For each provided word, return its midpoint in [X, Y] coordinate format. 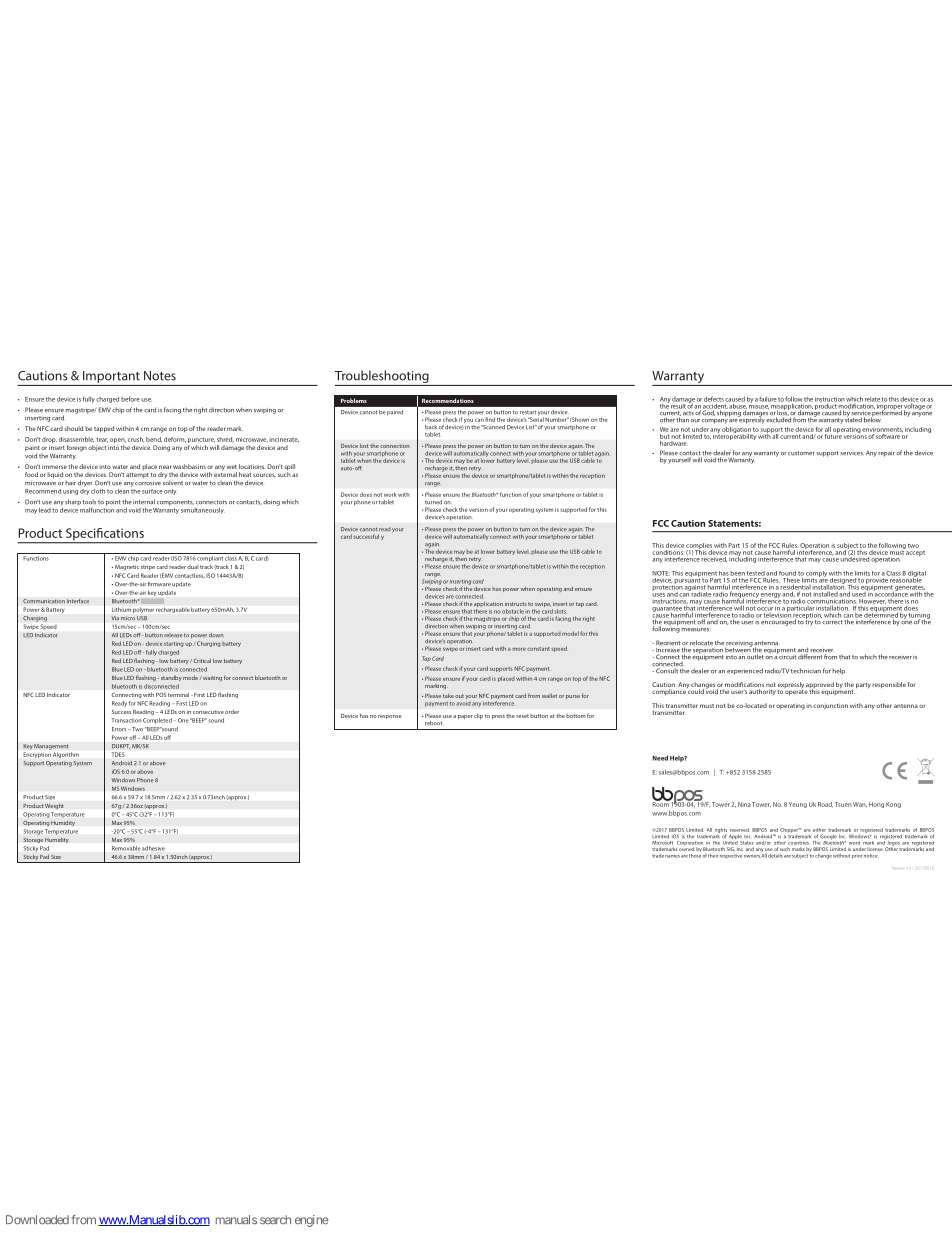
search [275, 1220]
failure [768, 399]
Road [825, 805]
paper [465, 717]
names [672, 856]
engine [312, 1221]
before [130, 399]
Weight [54, 806]
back [431, 427]
